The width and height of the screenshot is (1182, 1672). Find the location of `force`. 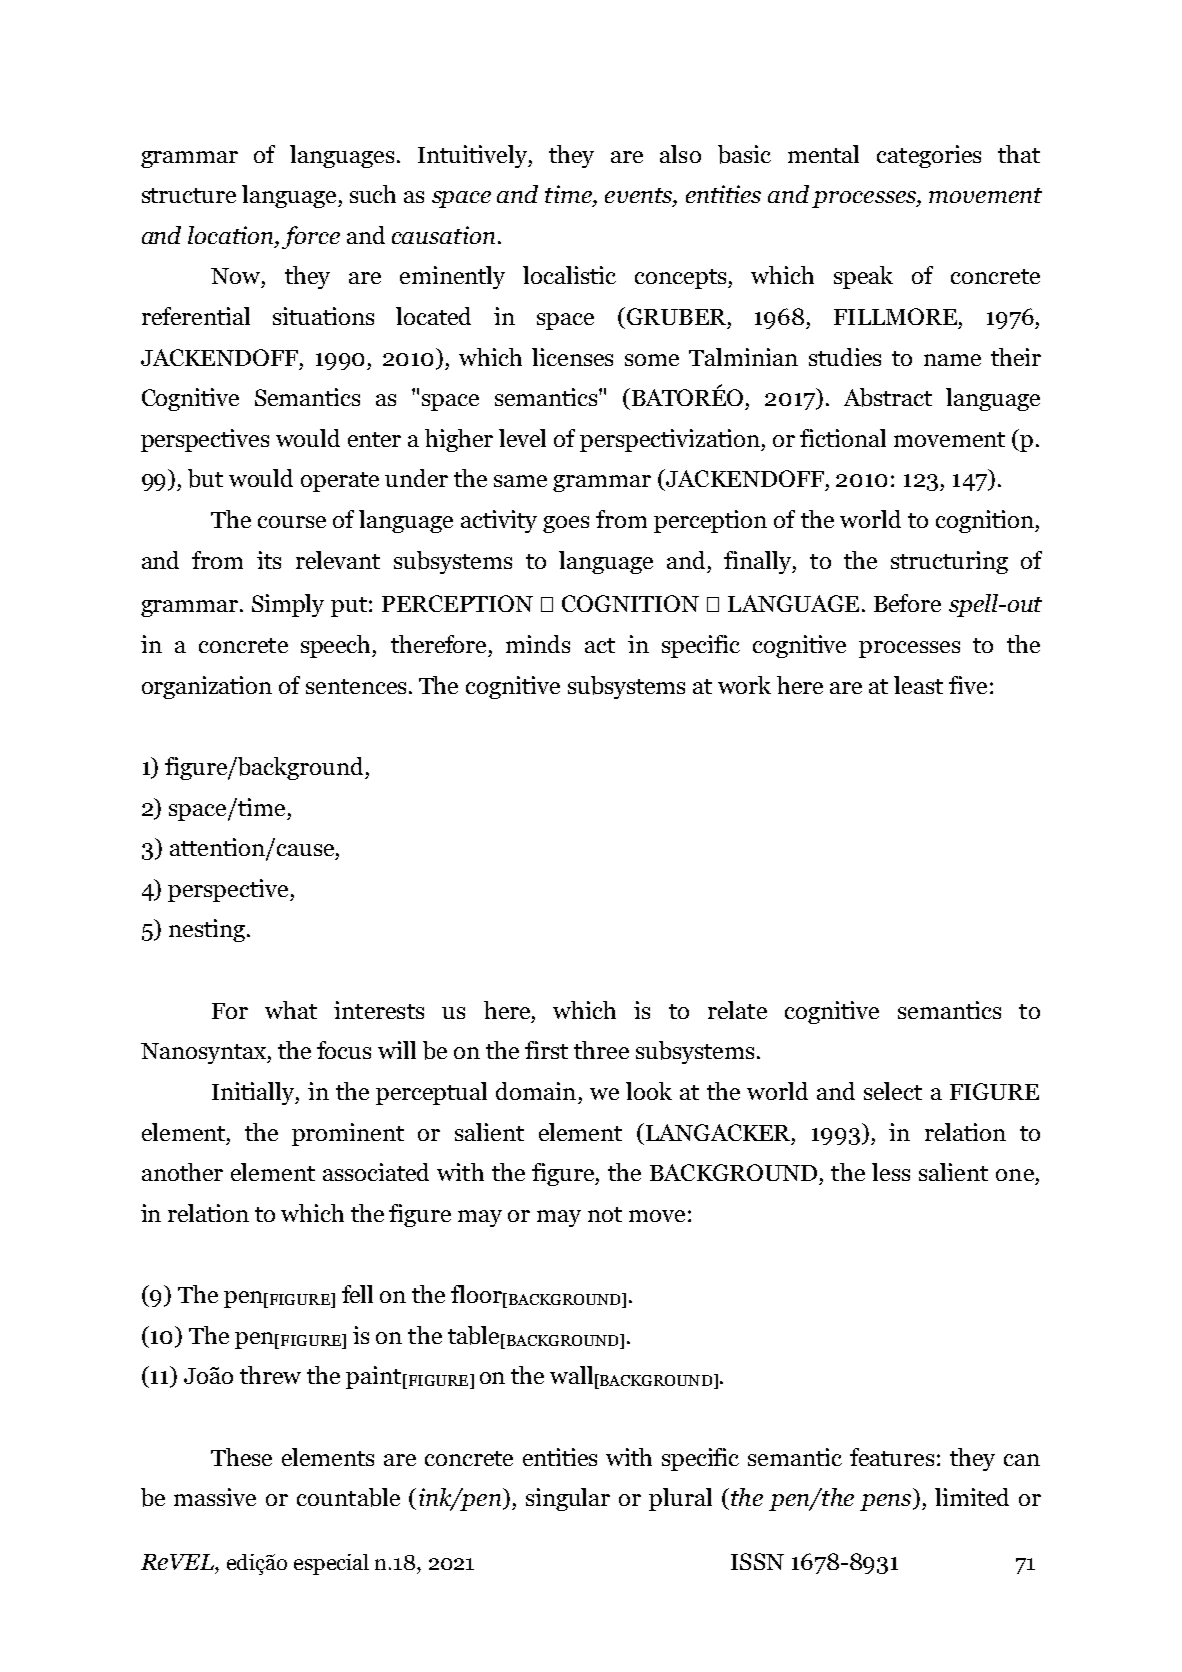

force is located at coordinates (311, 237).
